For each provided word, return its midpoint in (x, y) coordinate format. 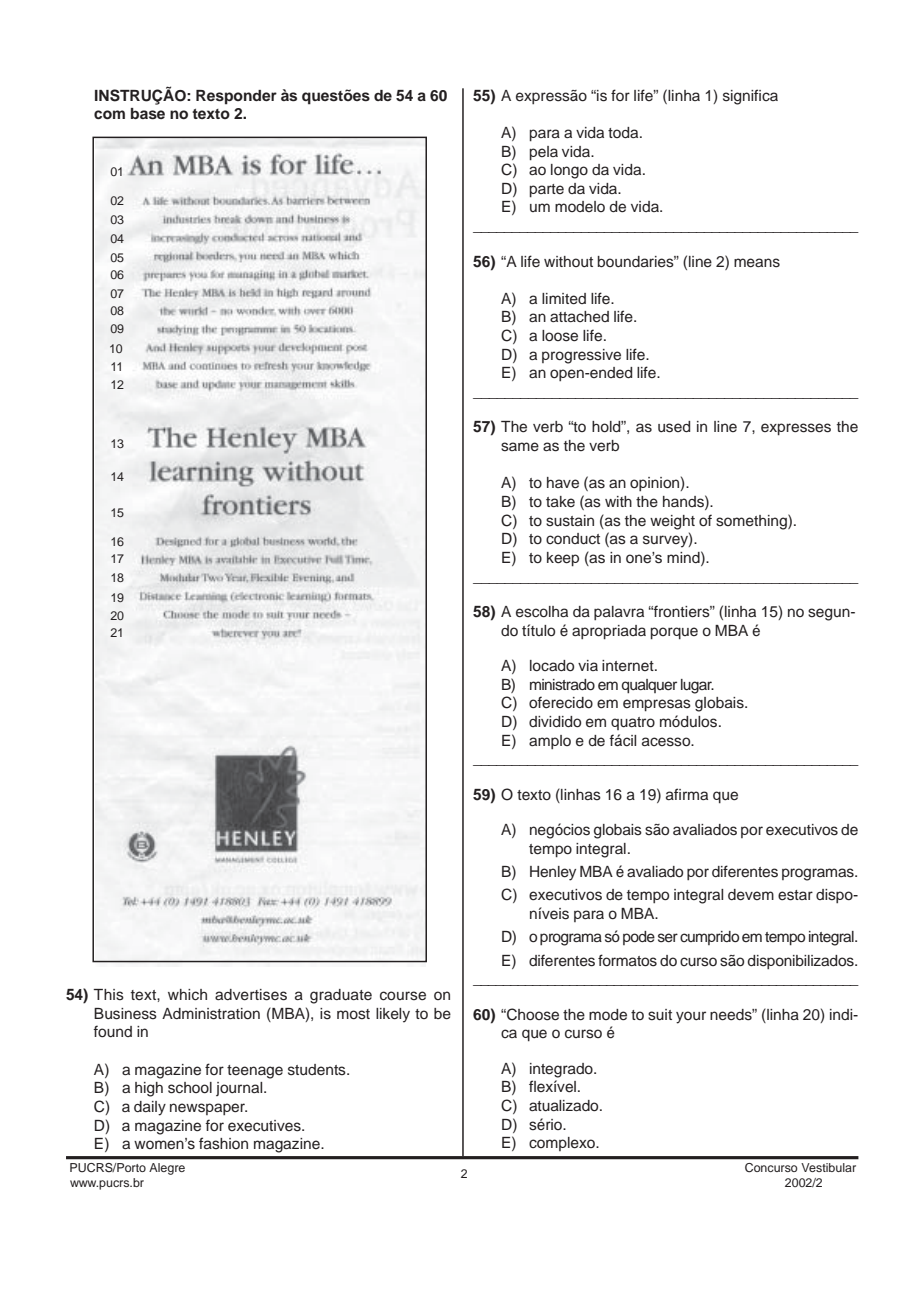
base (148, 114)
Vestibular (828, 1167)
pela (544, 153)
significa (750, 97)
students (318, 1070)
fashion (223, 1143)
